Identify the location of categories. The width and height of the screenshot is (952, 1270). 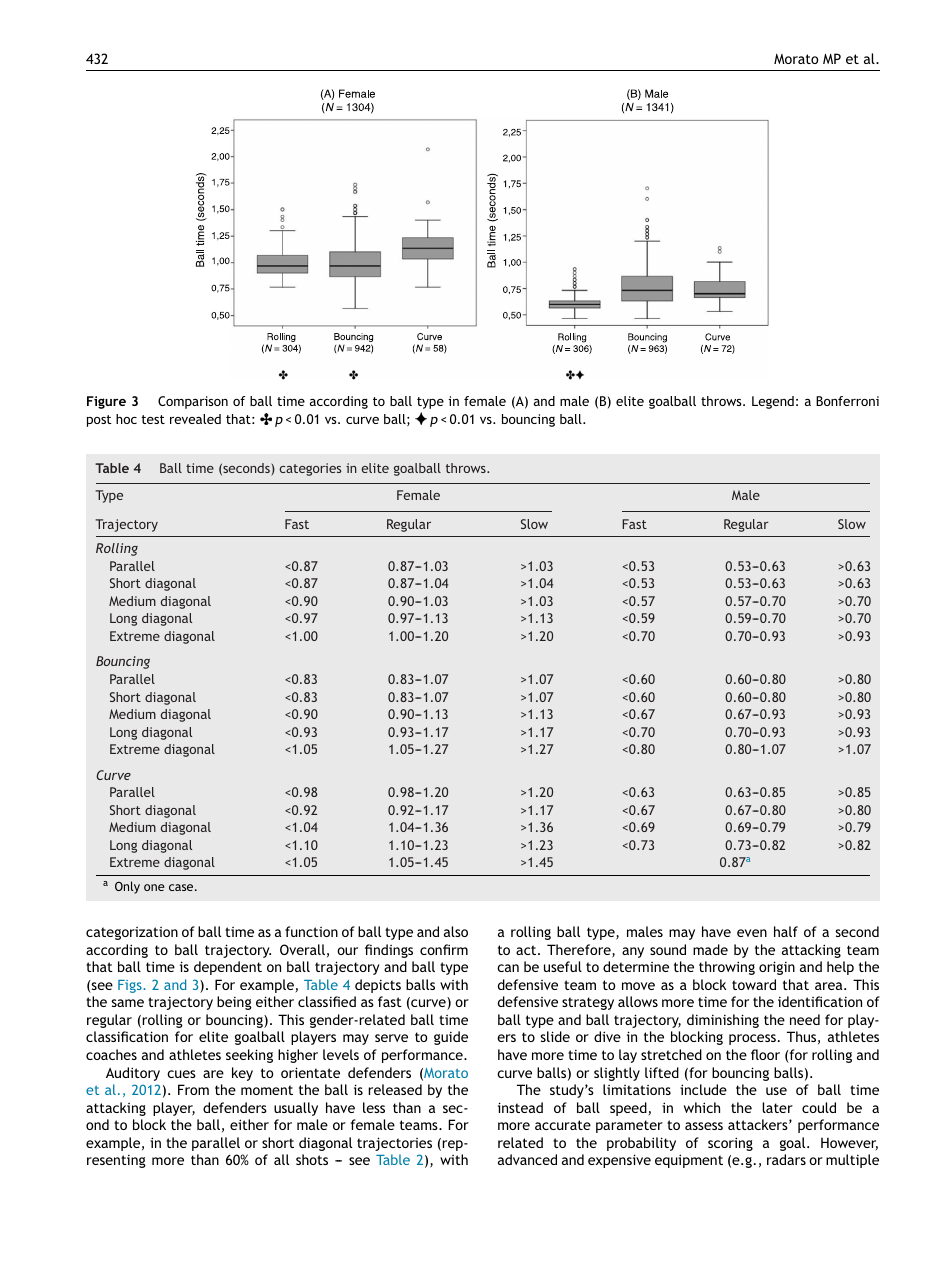
(310, 469).
